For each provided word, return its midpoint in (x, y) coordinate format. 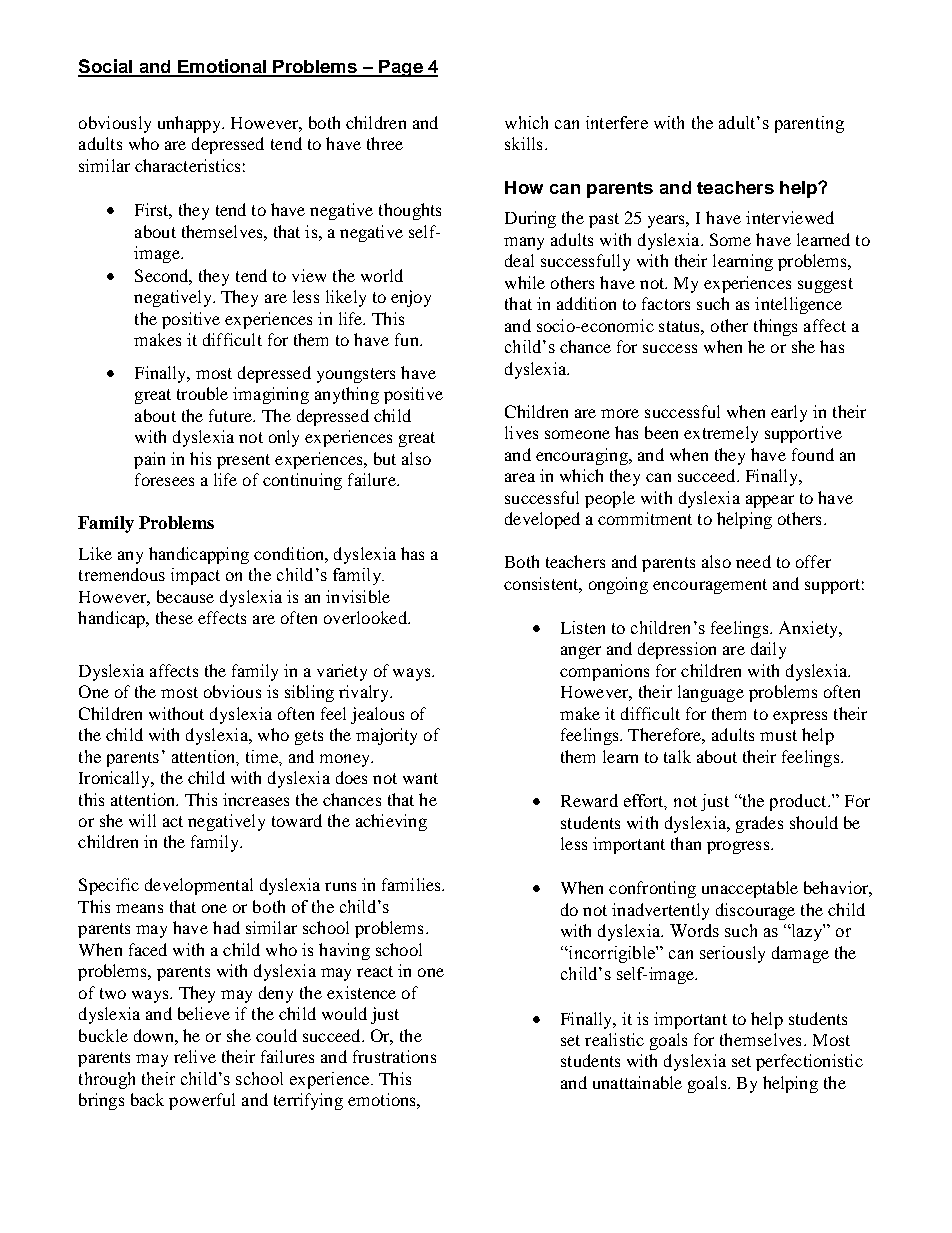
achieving (391, 822)
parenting (809, 124)
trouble (202, 393)
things (775, 327)
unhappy (190, 124)
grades (759, 824)
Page (401, 68)
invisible (358, 596)
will (142, 820)
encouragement (710, 586)
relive (195, 1056)
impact (195, 576)
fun (408, 339)
